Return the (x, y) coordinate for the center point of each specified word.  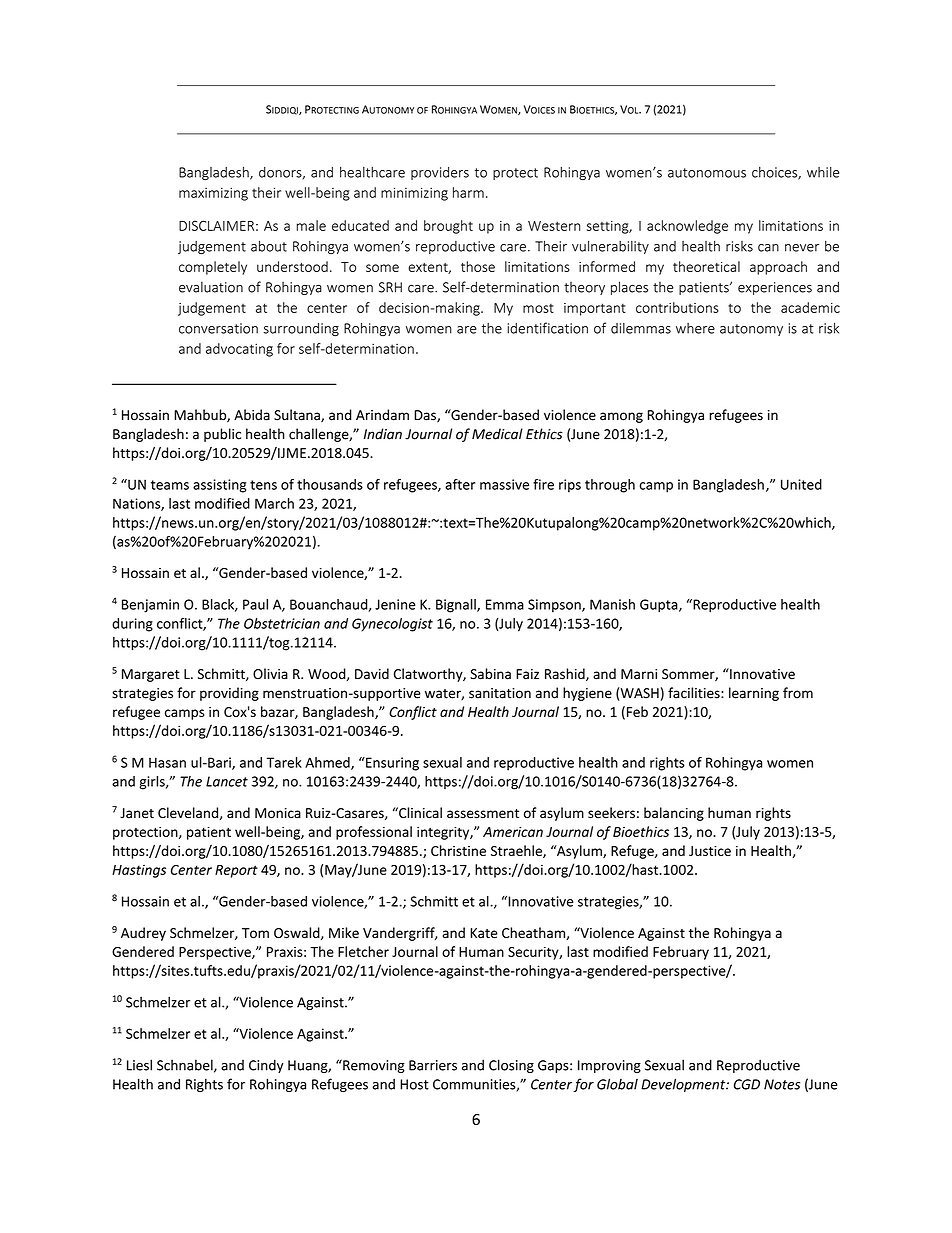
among (621, 417)
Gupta (660, 606)
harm (468, 192)
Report (236, 871)
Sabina (490, 674)
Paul (255, 604)
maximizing (213, 194)
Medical (497, 434)
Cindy (266, 1066)
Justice (710, 851)
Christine (458, 850)
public (222, 435)
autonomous (707, 173)
